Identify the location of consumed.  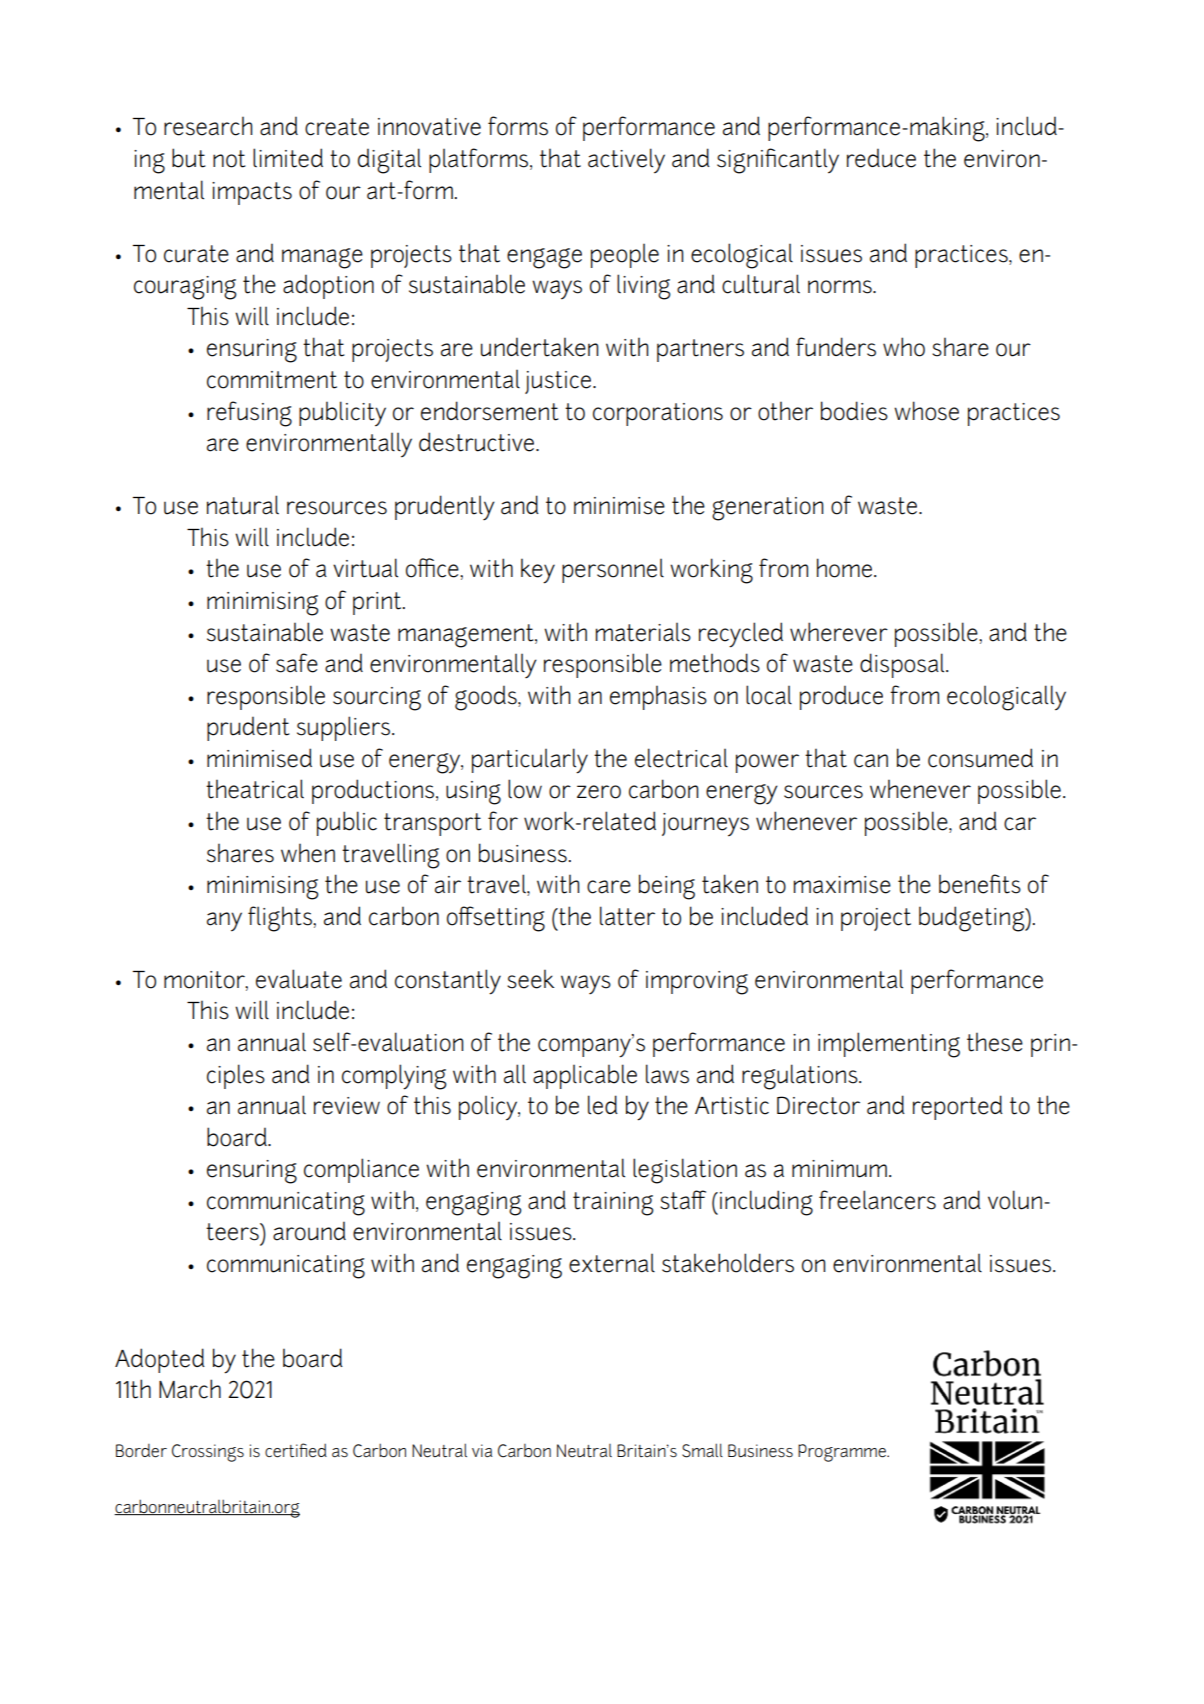
(980, 758).
